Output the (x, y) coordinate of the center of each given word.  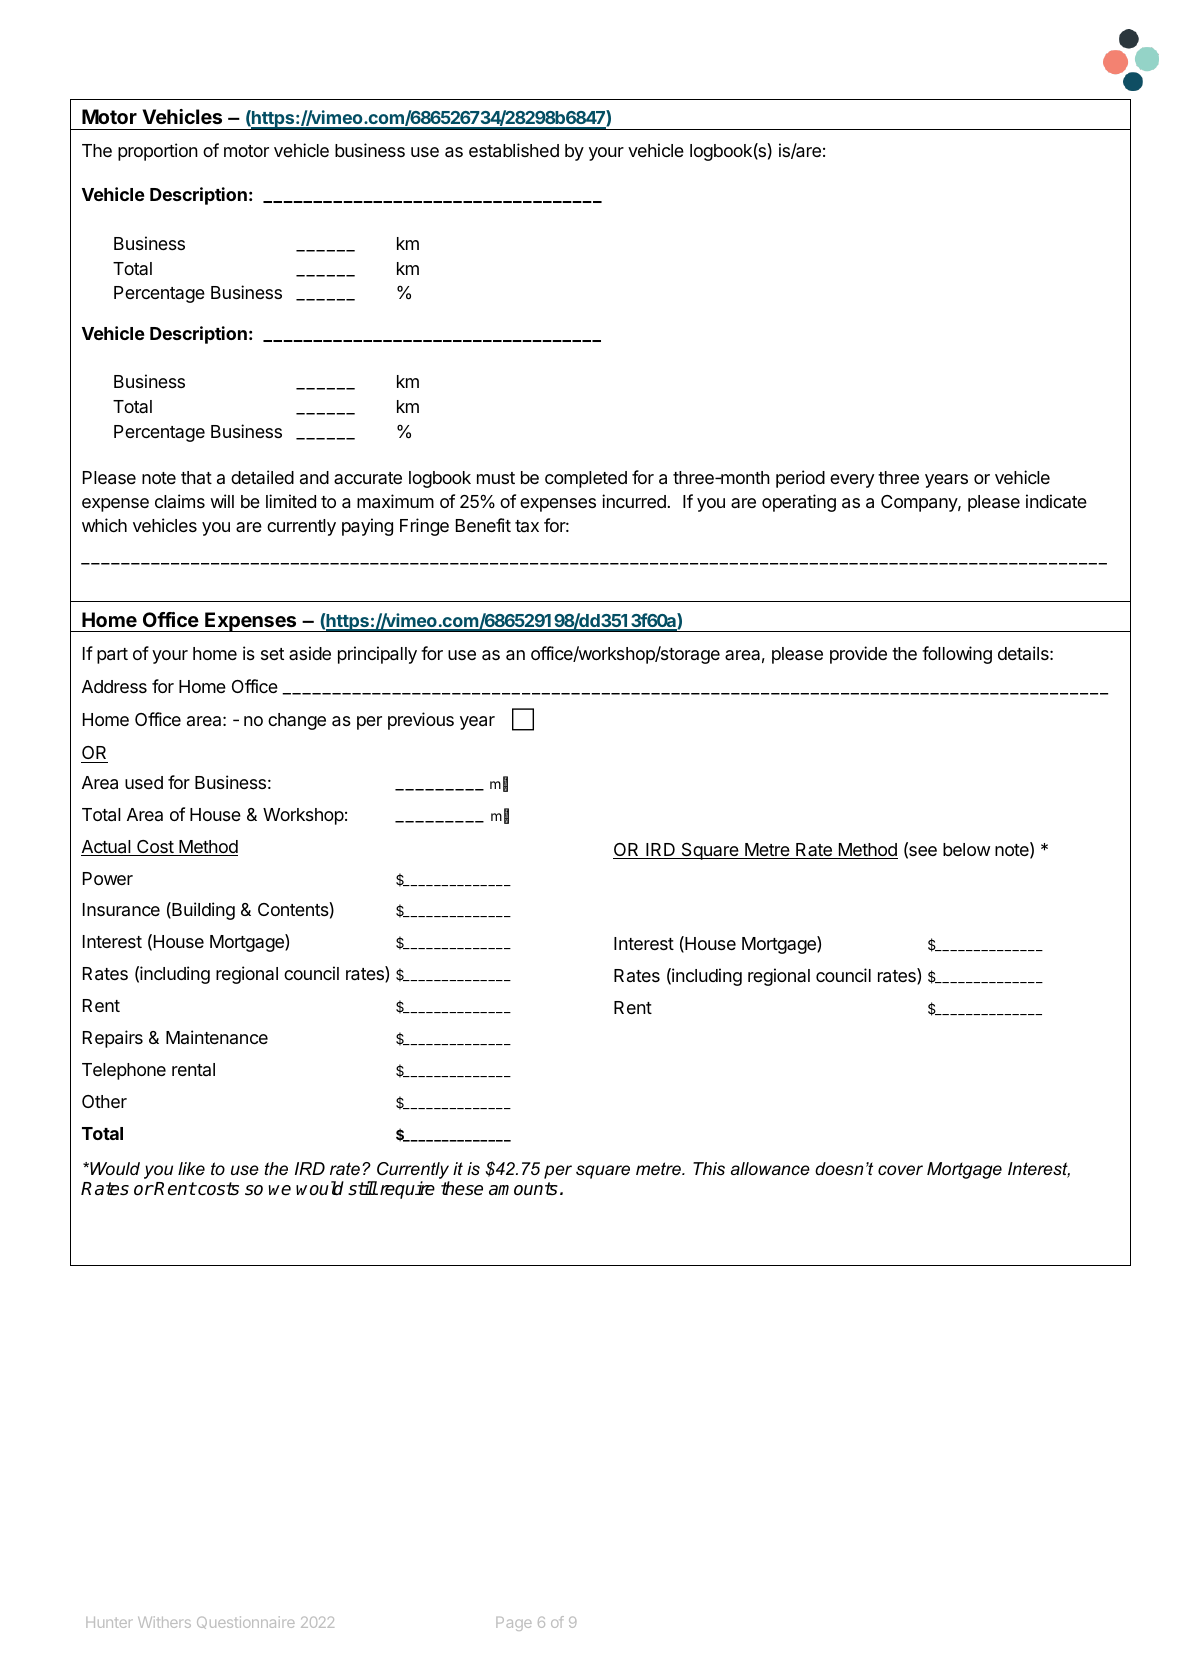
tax (527, 526)
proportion (158, 152)
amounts (523, 1189)
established (514, 150)
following (957, 655)
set (272, 654)
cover (900, 1170)
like (191, 1169)
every (852, 481)
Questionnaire (246, 1622)
